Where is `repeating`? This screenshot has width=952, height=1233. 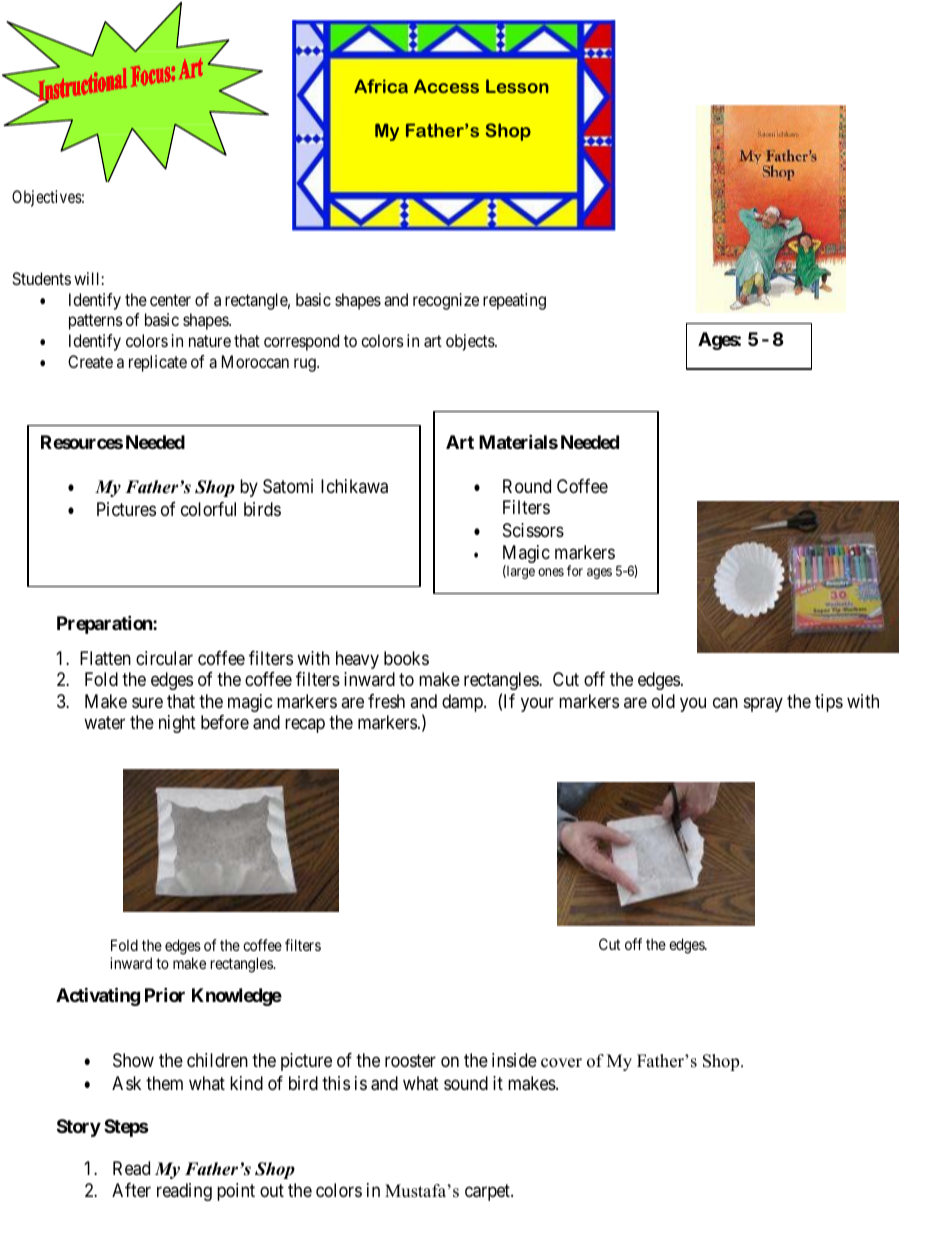
repeating is located at coordinates (514, 301).
